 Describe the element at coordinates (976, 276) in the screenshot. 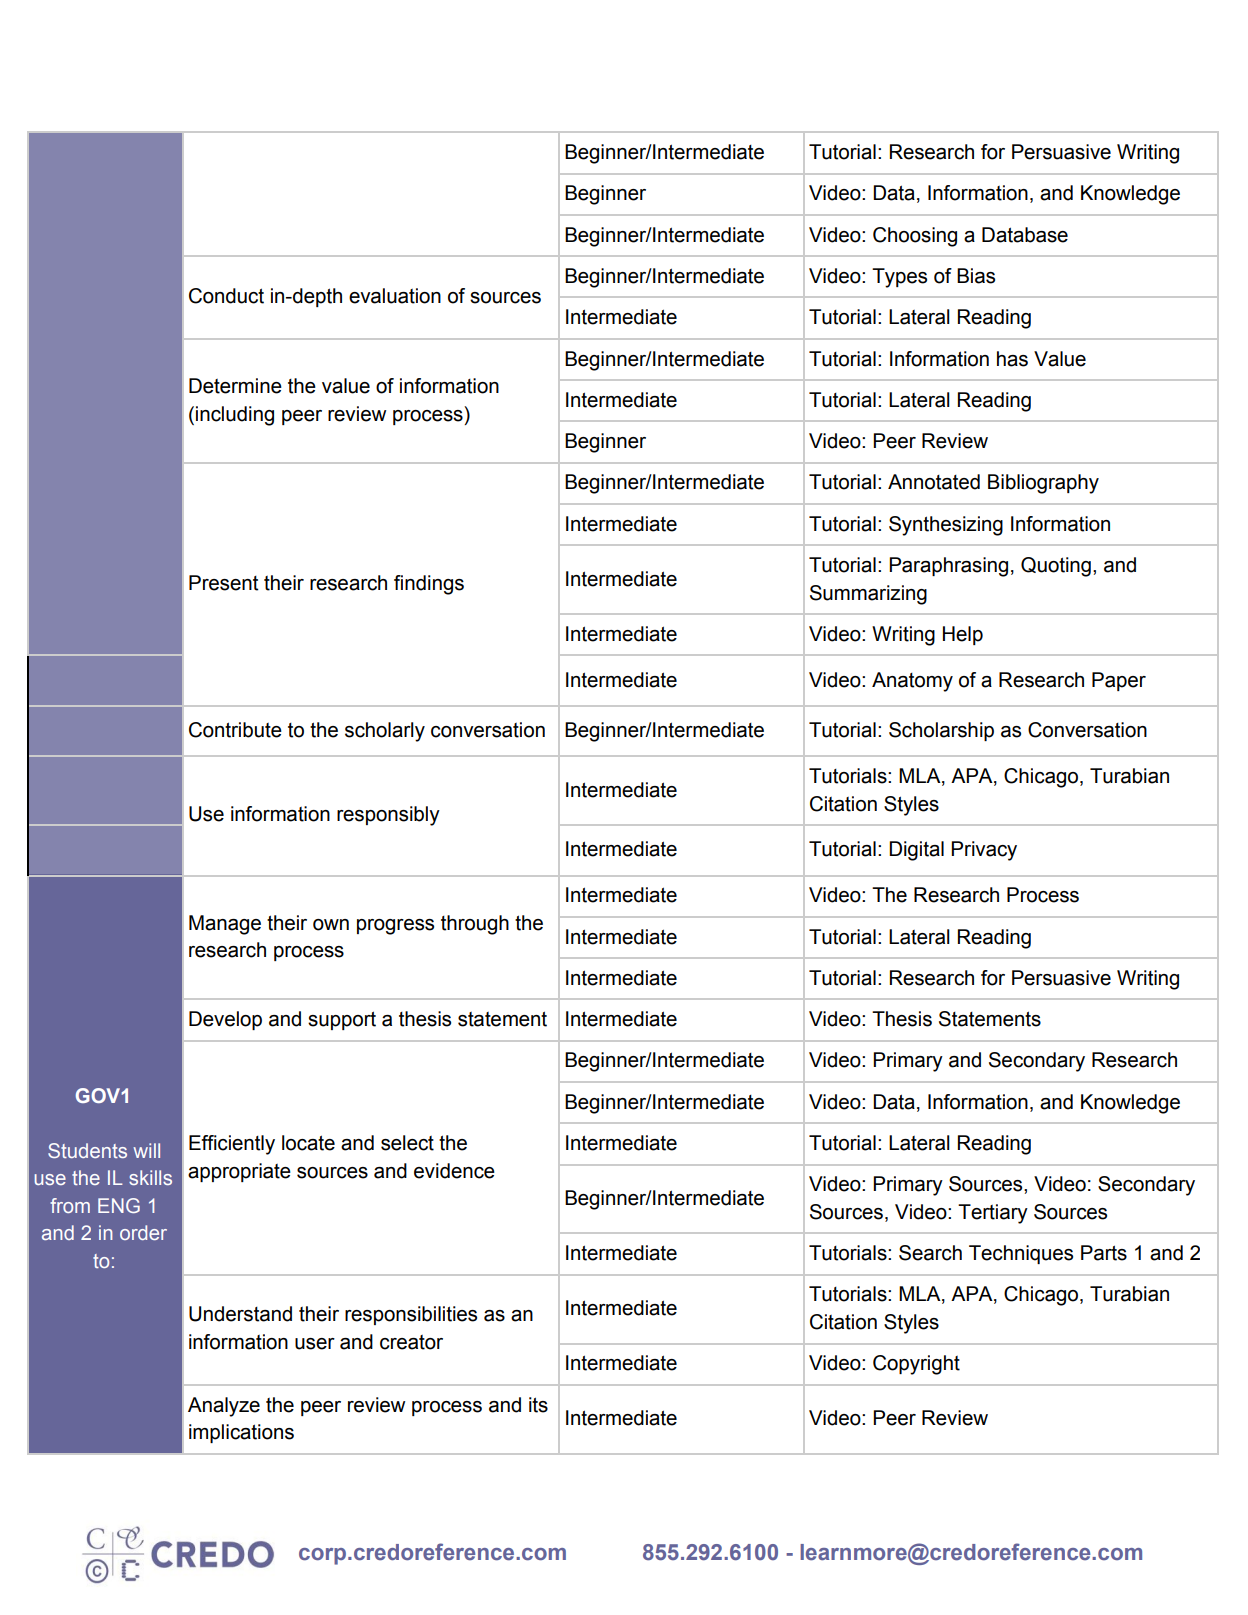

I see `Bias` at that location.
